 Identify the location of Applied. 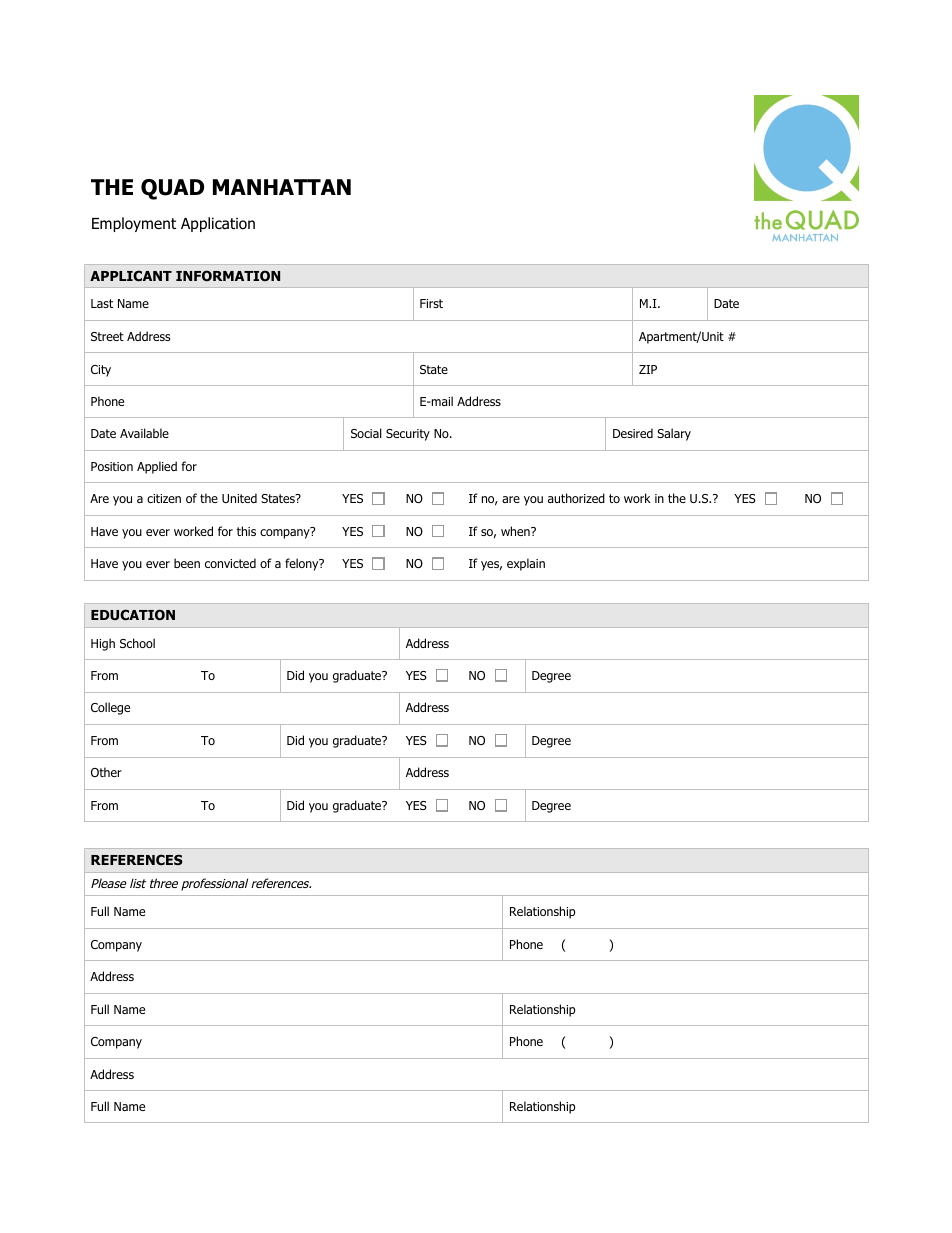
(157, 467).
